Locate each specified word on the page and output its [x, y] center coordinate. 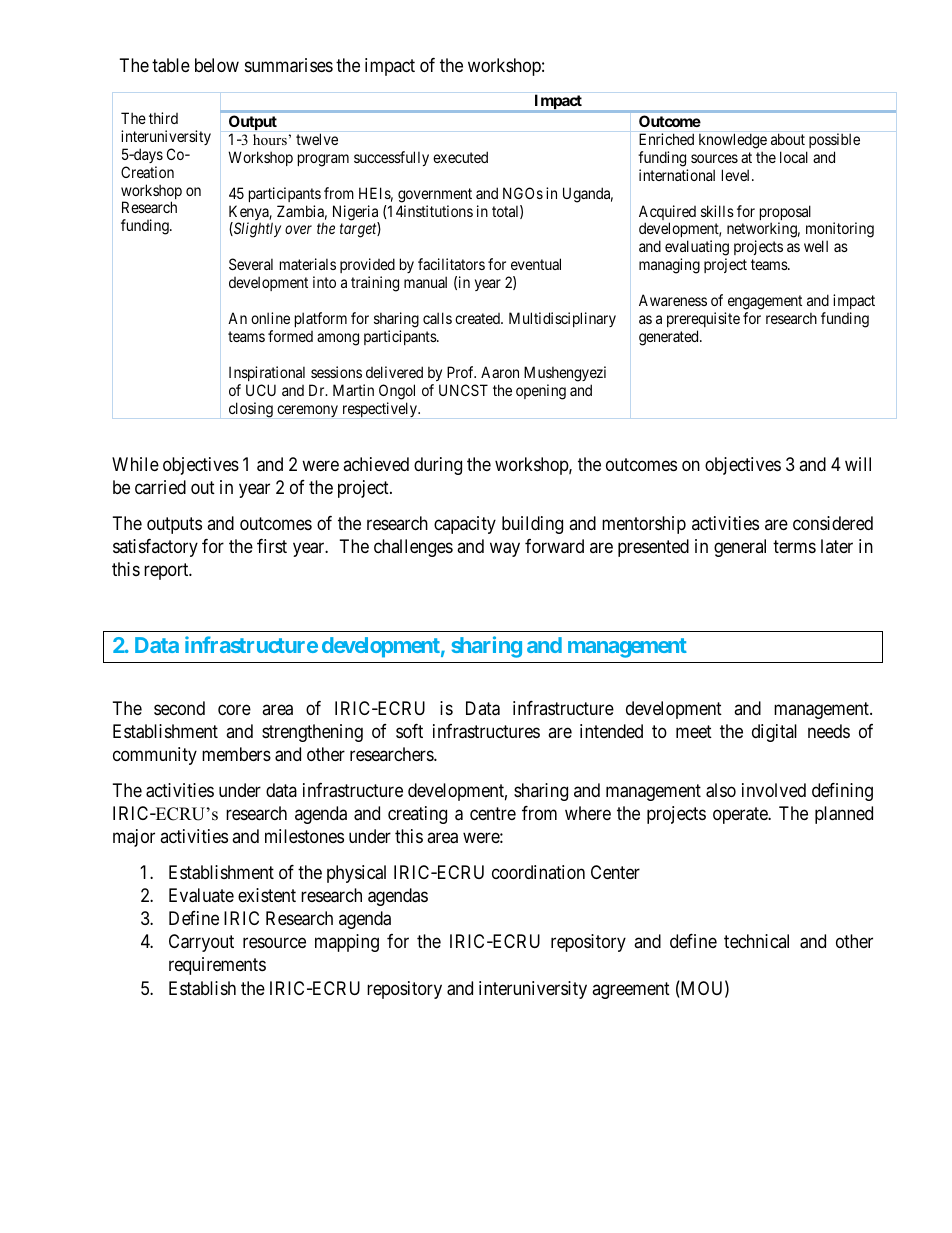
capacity [465, 525]
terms [794, 546]
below [217, 65]
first [272, 546]
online [270, 318]
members [236, 754]
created [478, 318]
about [788, 139]
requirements [217, 966]
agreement [631, 990]
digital [774, 733]
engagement [765, 302]
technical [756, 941]
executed [460, 157]
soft [409, 731]
